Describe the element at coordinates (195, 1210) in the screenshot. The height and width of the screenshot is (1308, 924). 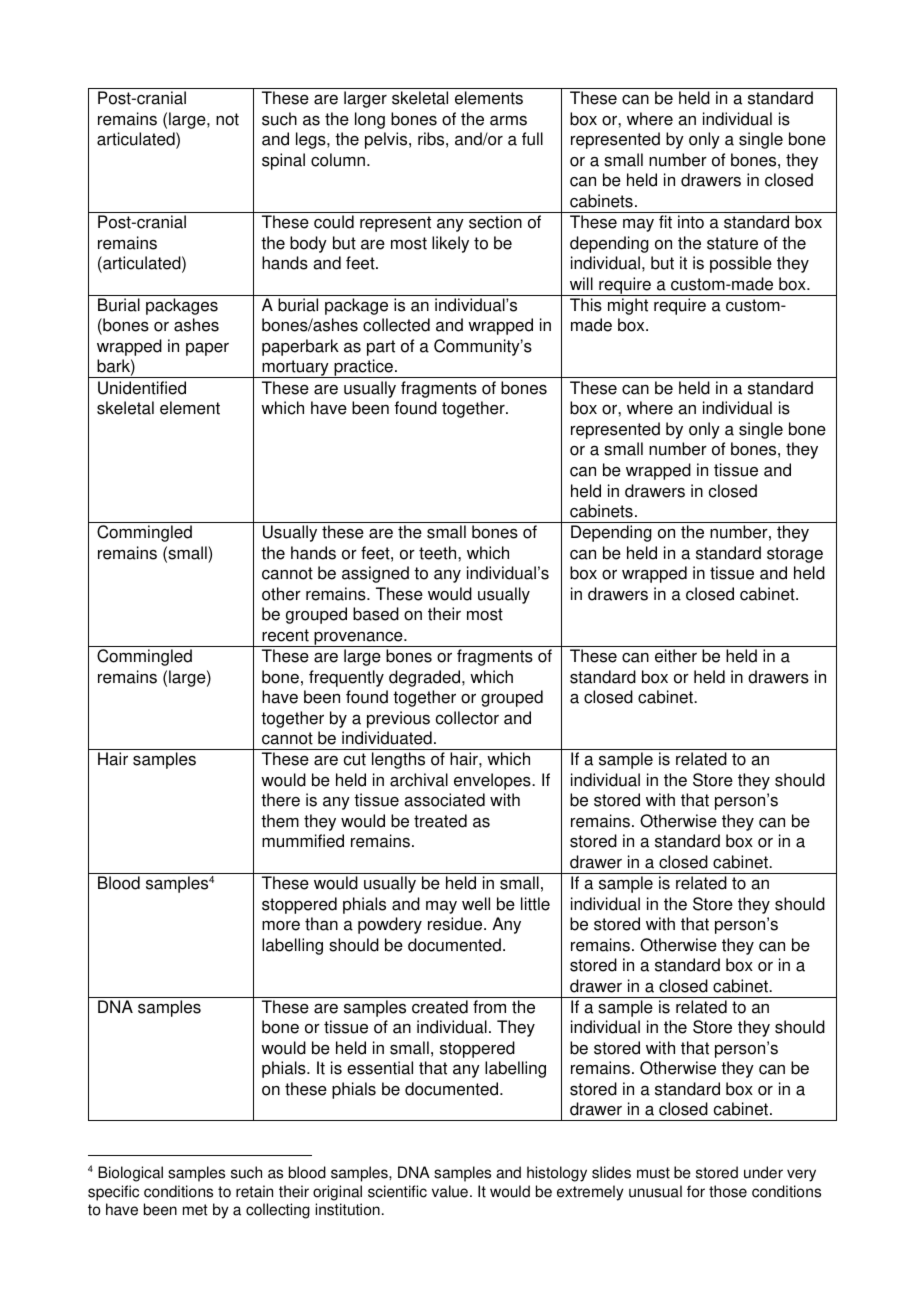
I see `met` at that location.
